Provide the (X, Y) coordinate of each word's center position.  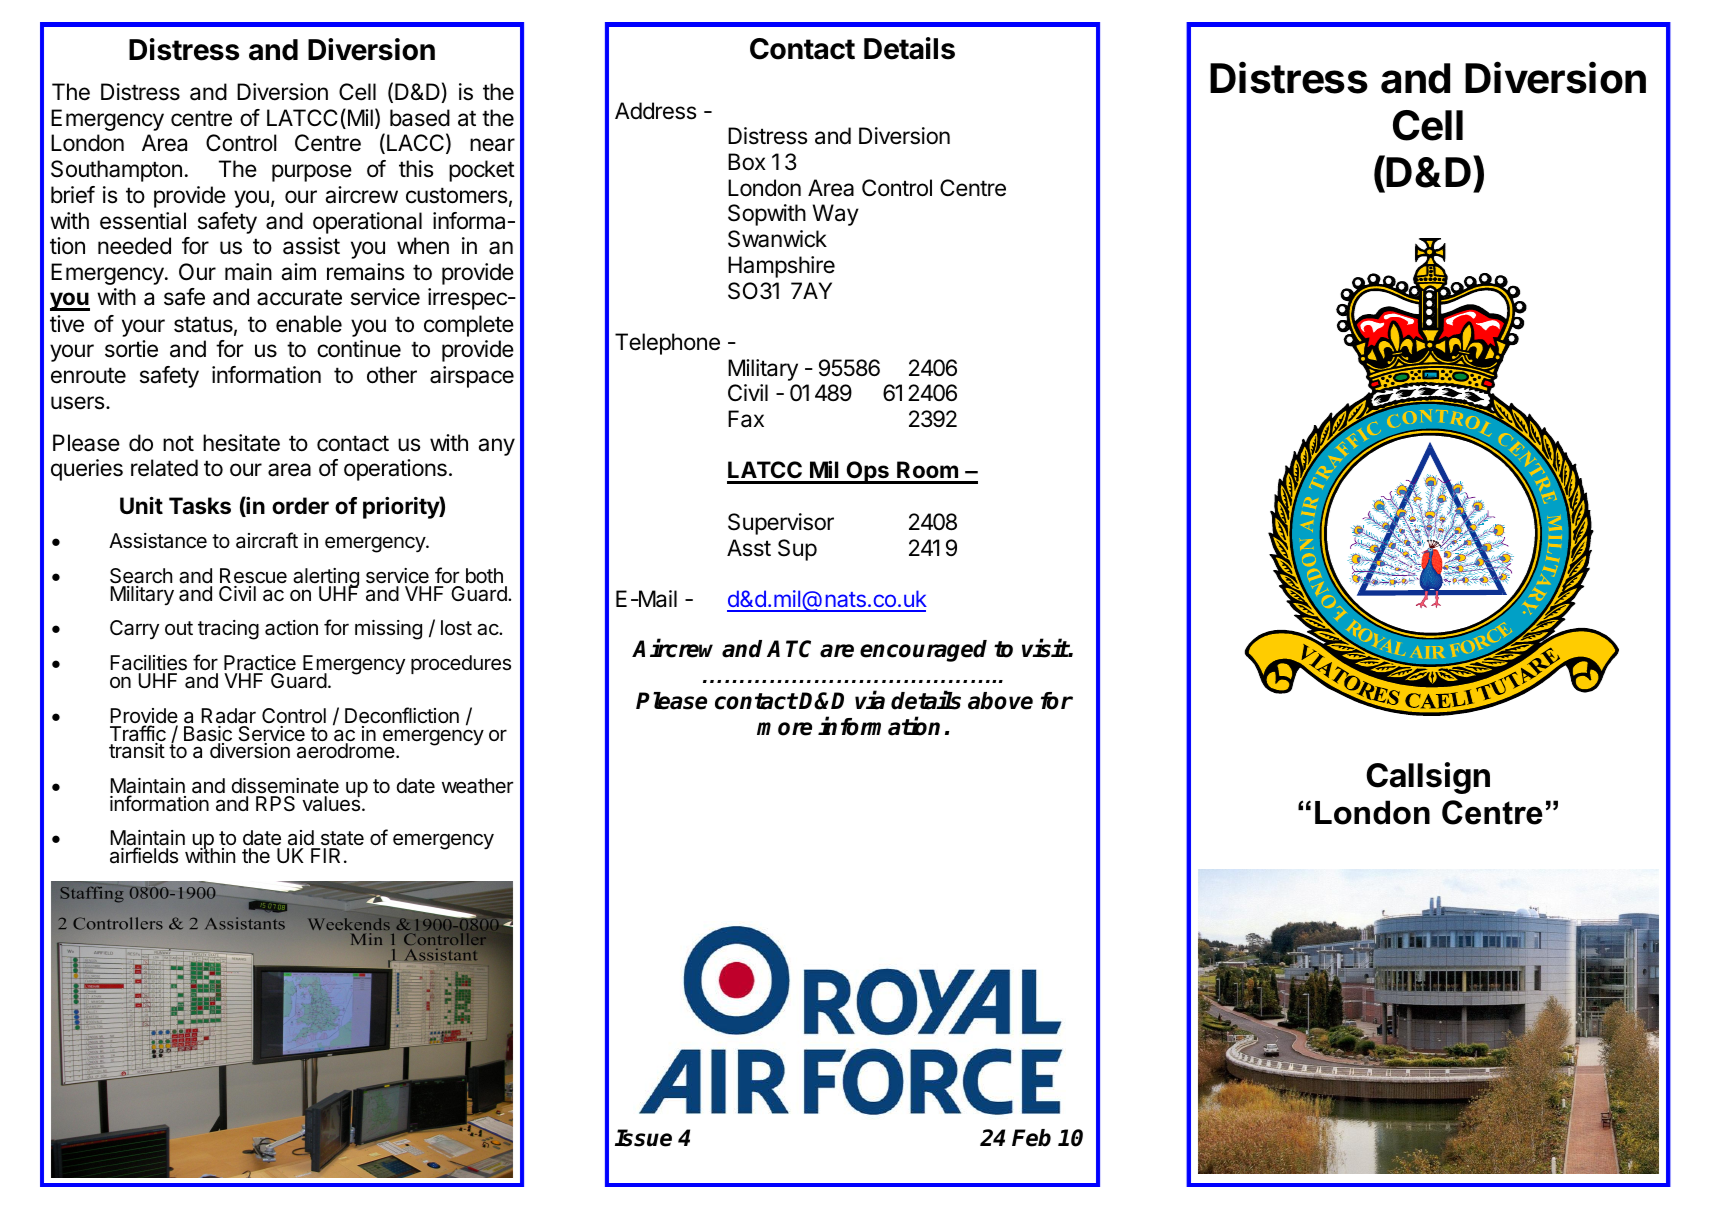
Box (747, 162)
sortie (131, 349)
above (1000, 701)
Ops (868, 472)
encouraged (923, 651)
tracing (228, 630)
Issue (643, 1138)
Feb (1031, 1138)
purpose (312, 173)
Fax (746, 419)
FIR (325, 855)
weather (477, 786)
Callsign (1428, 778)
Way (836, 215)
